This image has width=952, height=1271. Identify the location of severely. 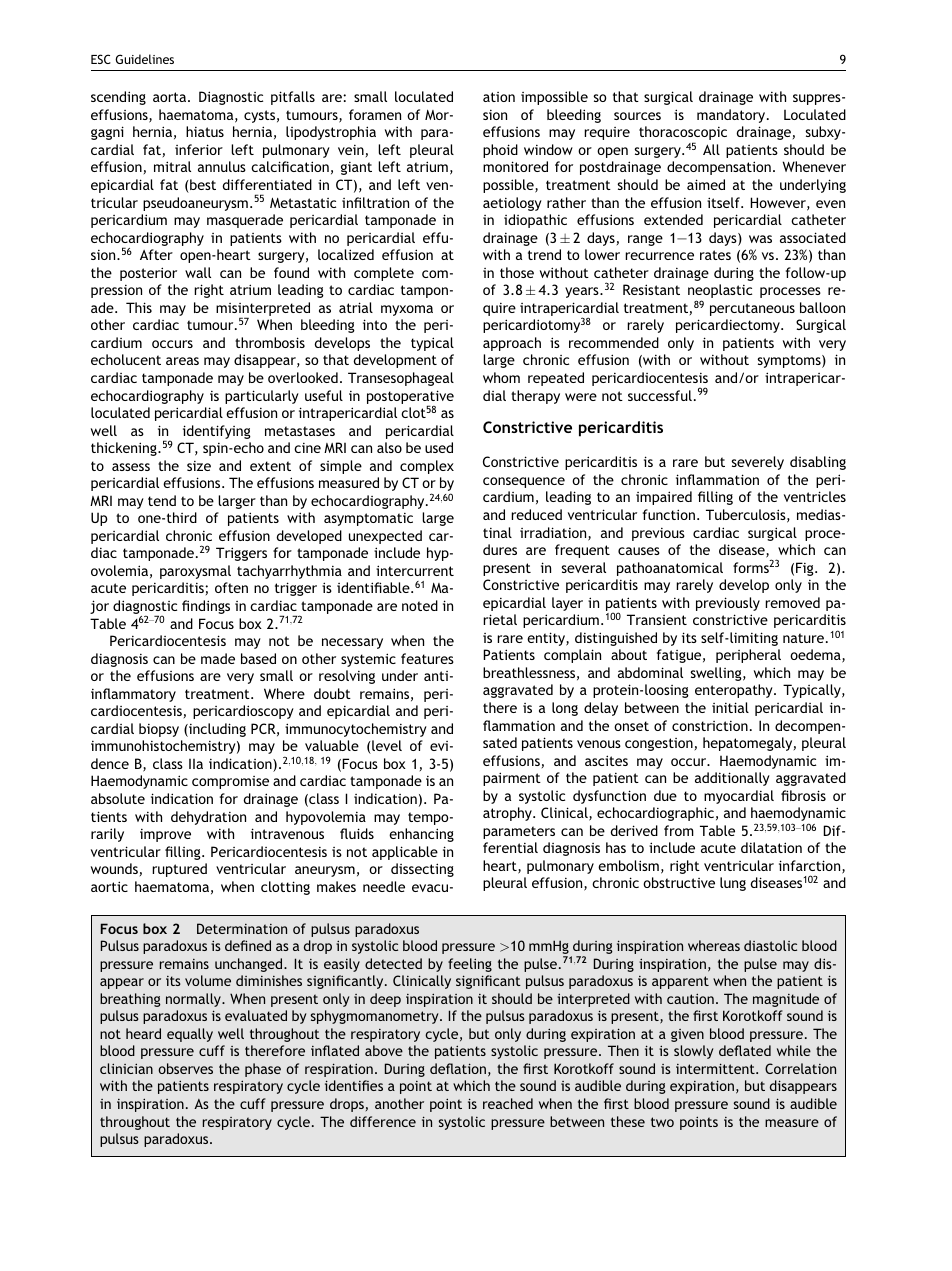
(757, 463).
